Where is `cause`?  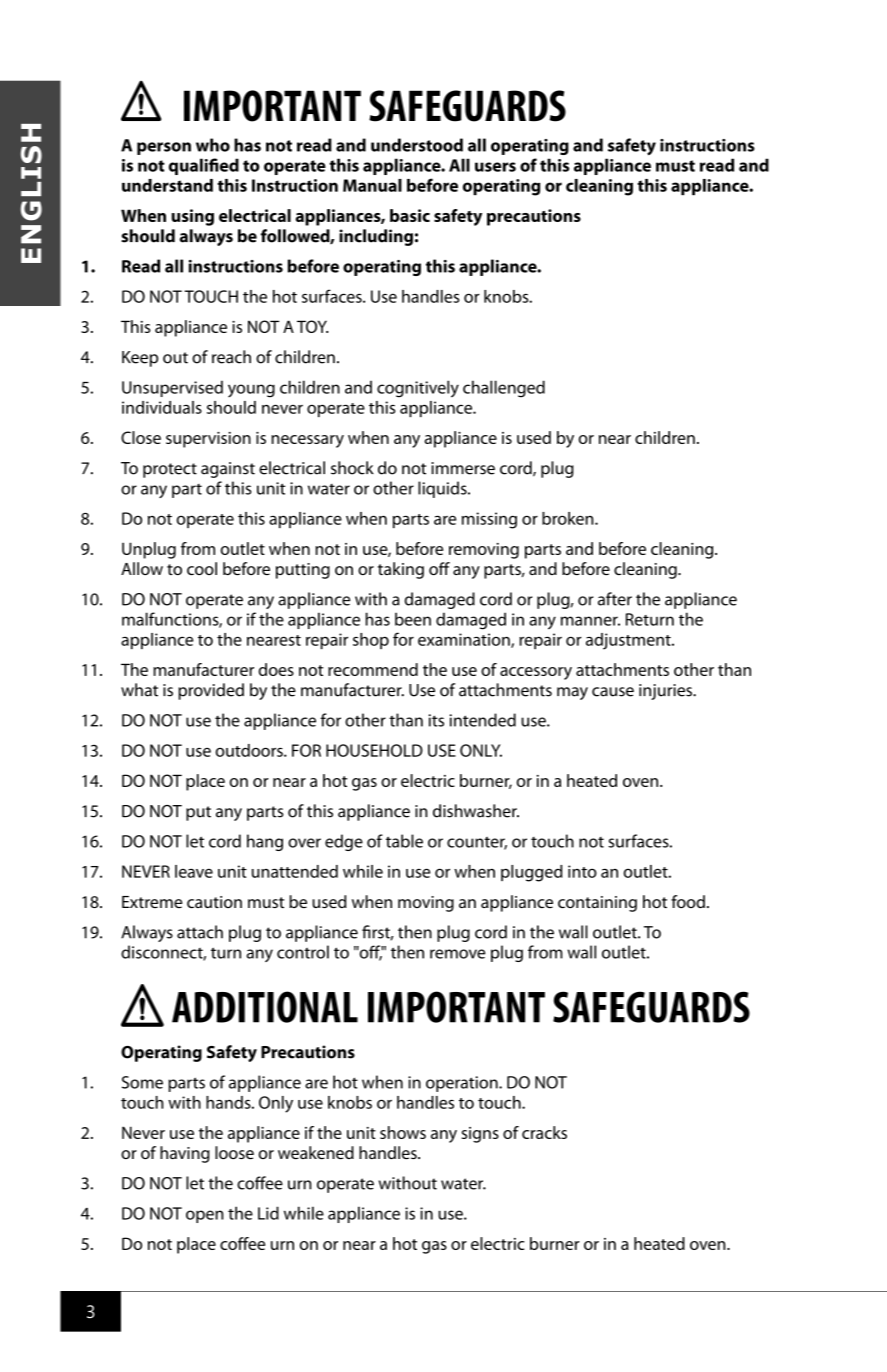 cause is located at coordinates (613, 692).
